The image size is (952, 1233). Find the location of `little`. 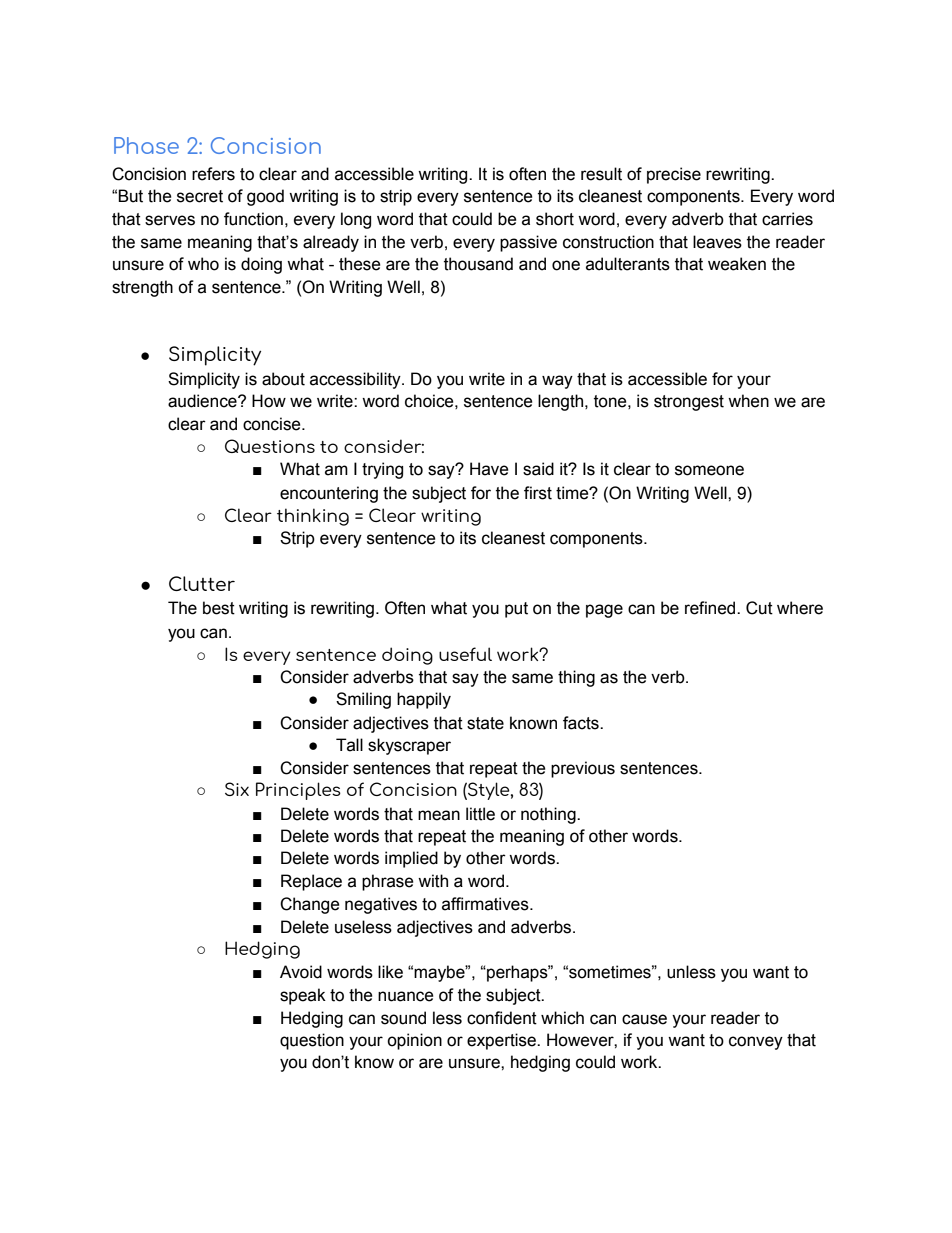

little is located at coordinates (480, 814).
